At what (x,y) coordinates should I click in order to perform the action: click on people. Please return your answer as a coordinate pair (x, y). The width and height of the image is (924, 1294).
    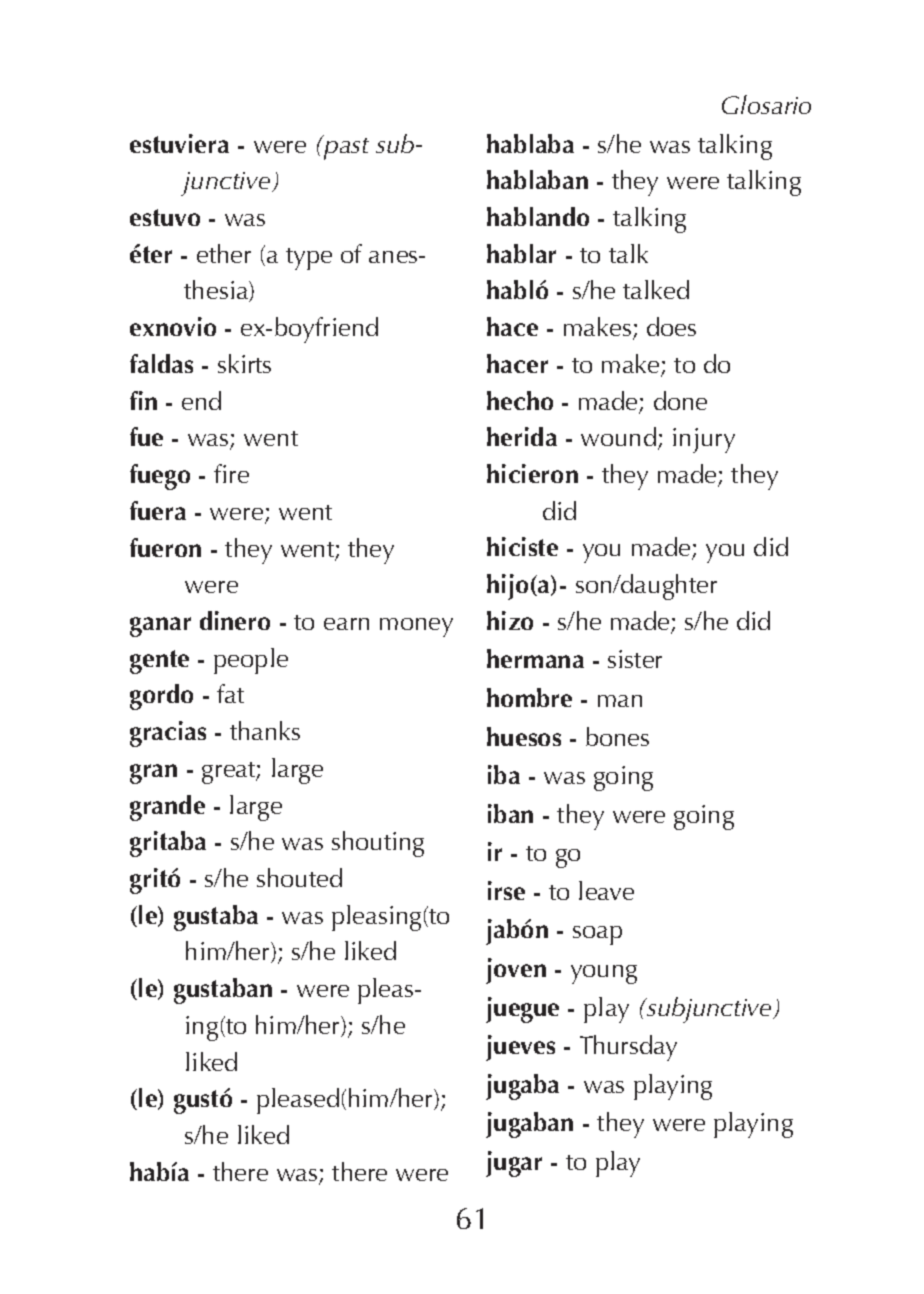
    Looking at the image, I should click on (251, 661).
